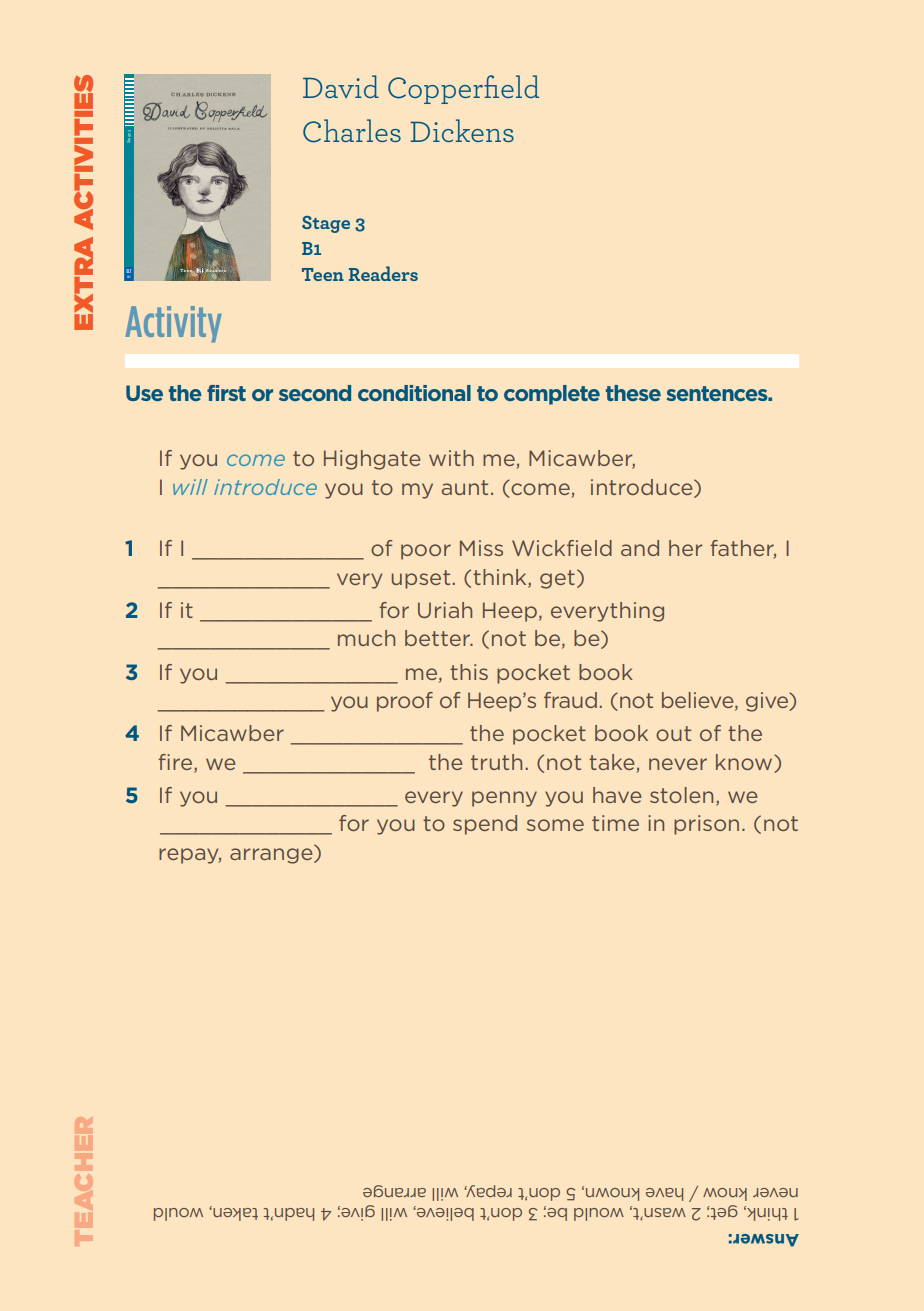 This page has width=924, height=1311. I want to click on much, so click(366, 638).
